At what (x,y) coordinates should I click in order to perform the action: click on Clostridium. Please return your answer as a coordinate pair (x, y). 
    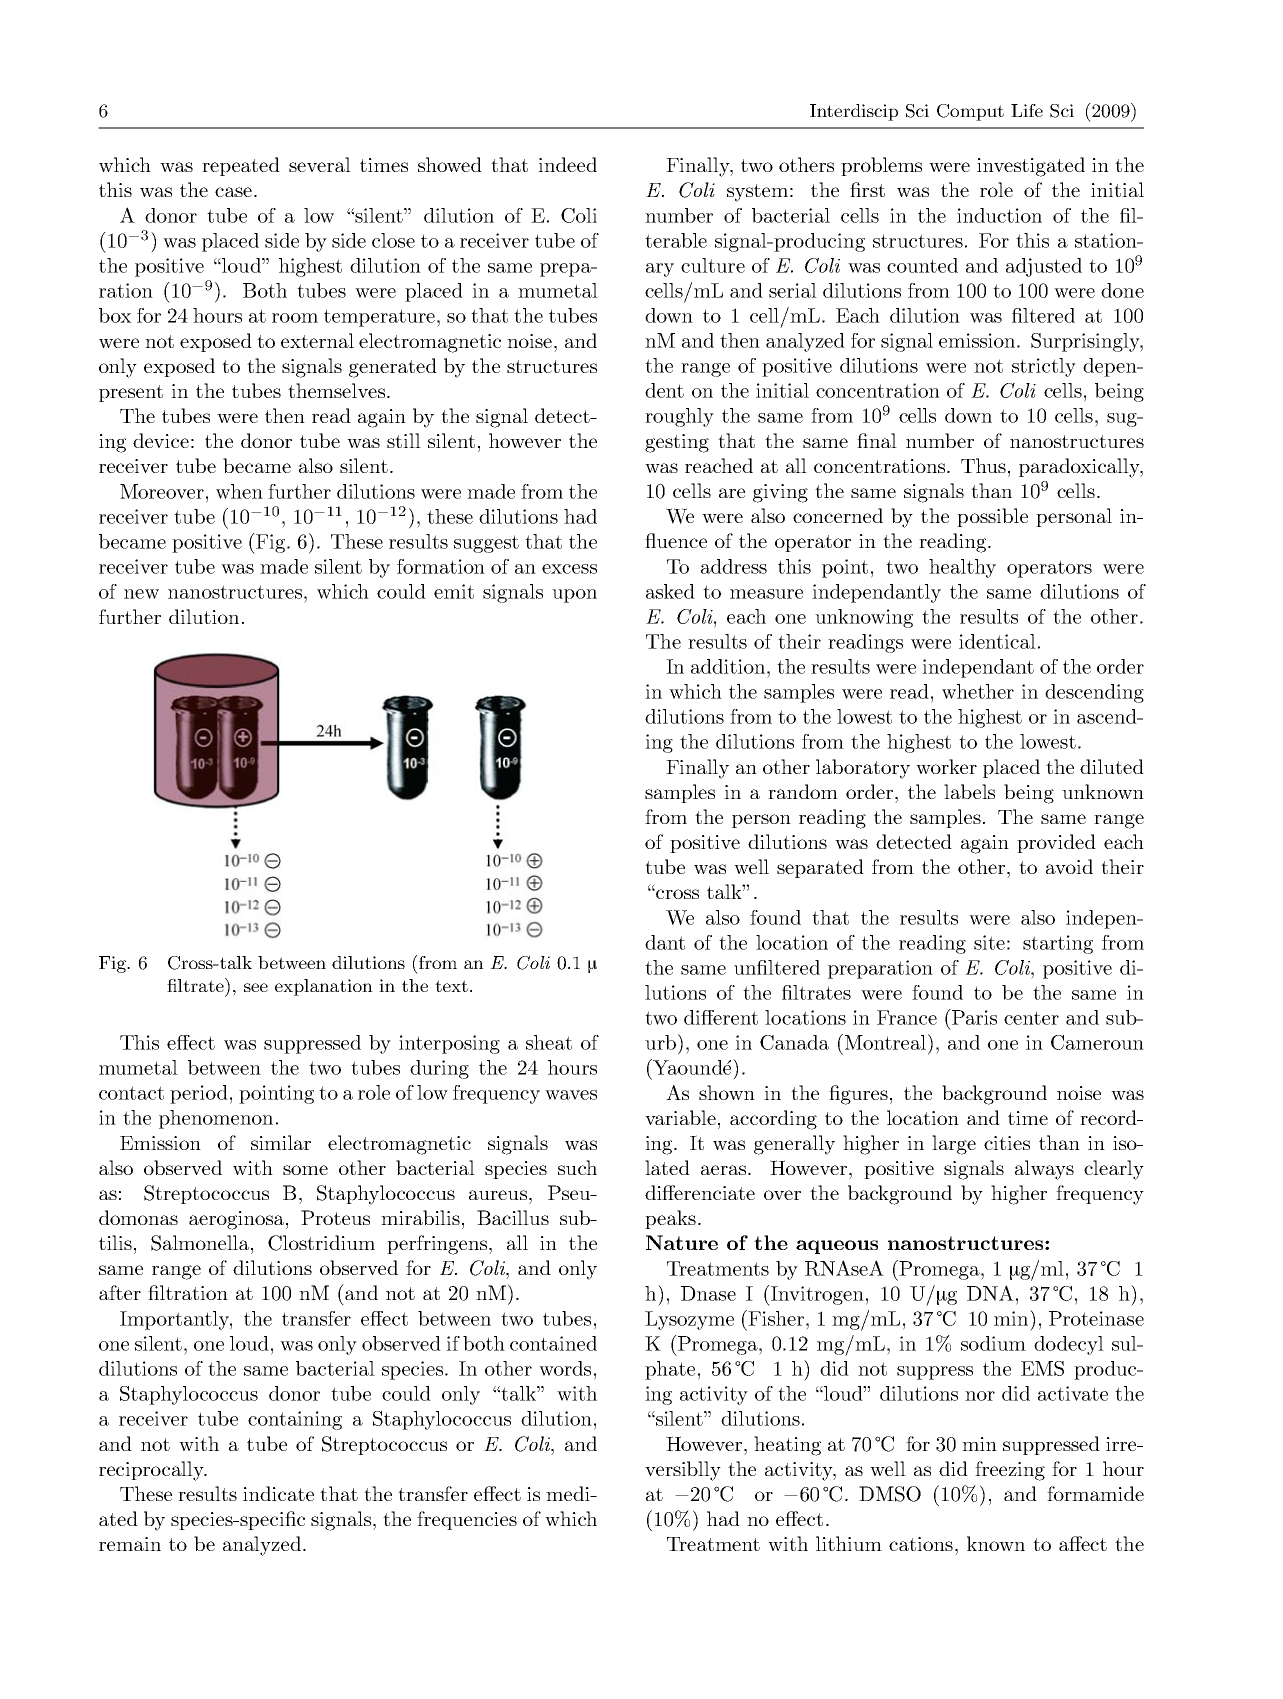
    Looking at the image, I should click on (321, 1243).
